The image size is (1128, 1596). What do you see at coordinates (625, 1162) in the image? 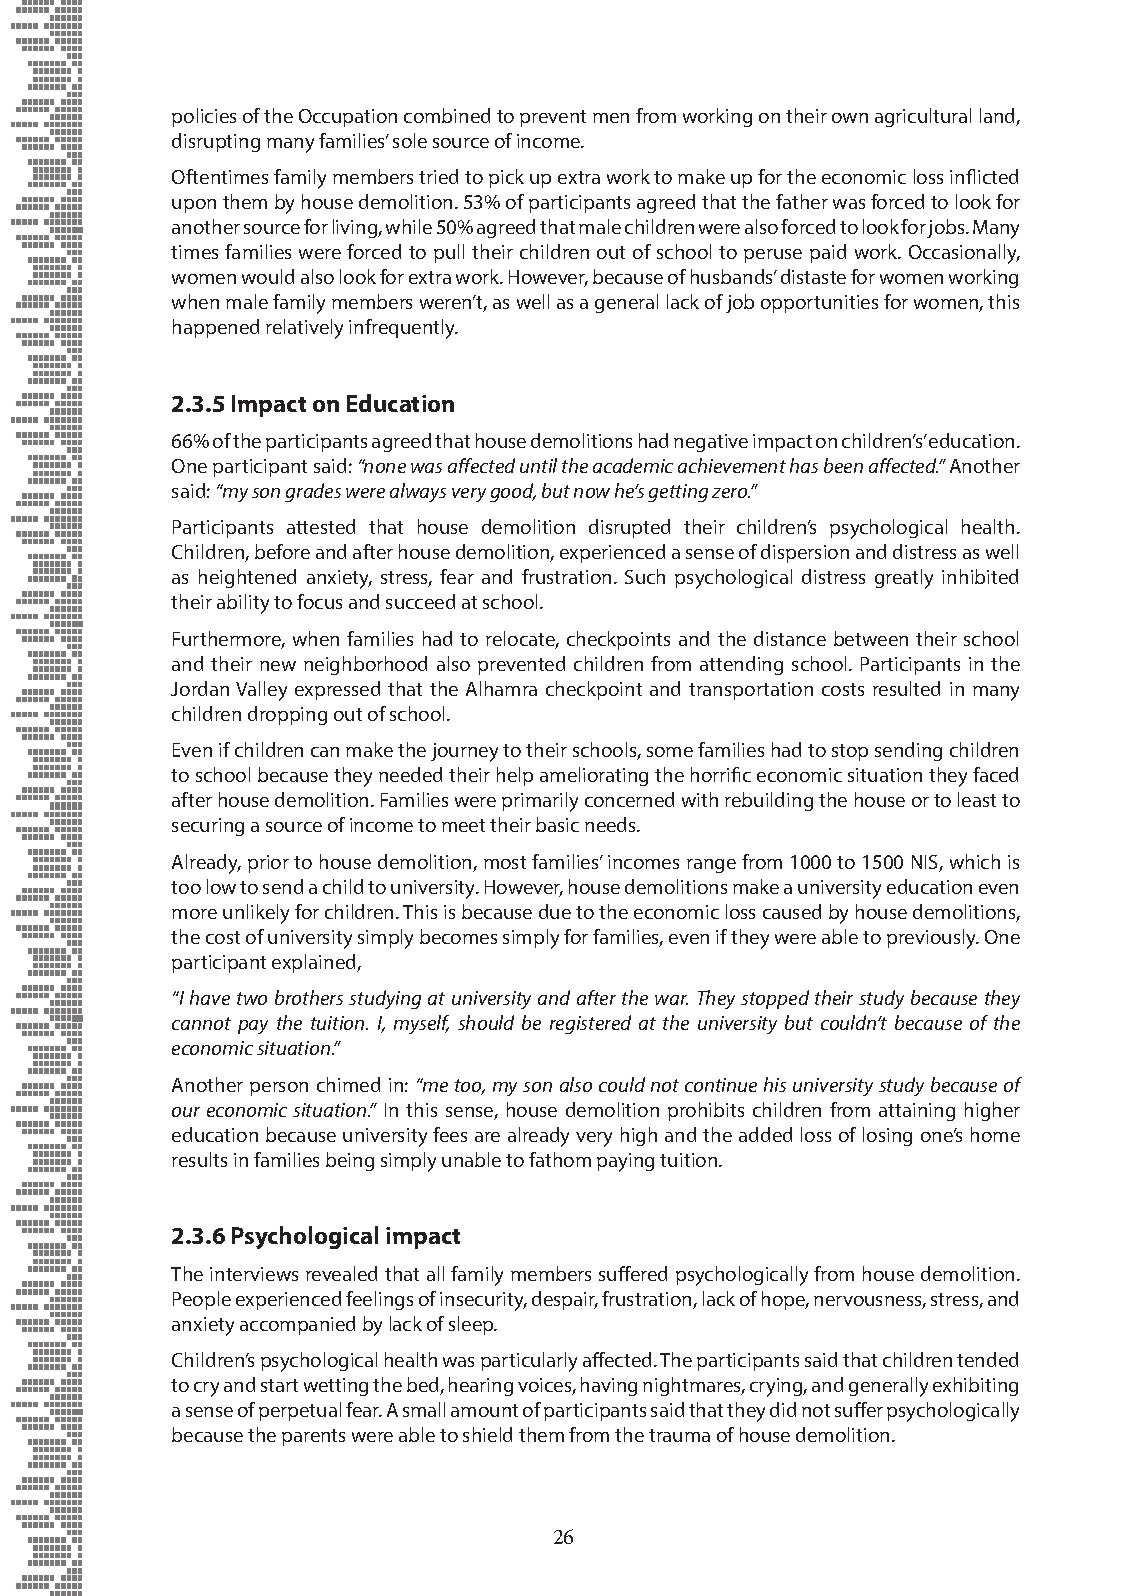
I see `paying` at bounding box center [625, 1162].
